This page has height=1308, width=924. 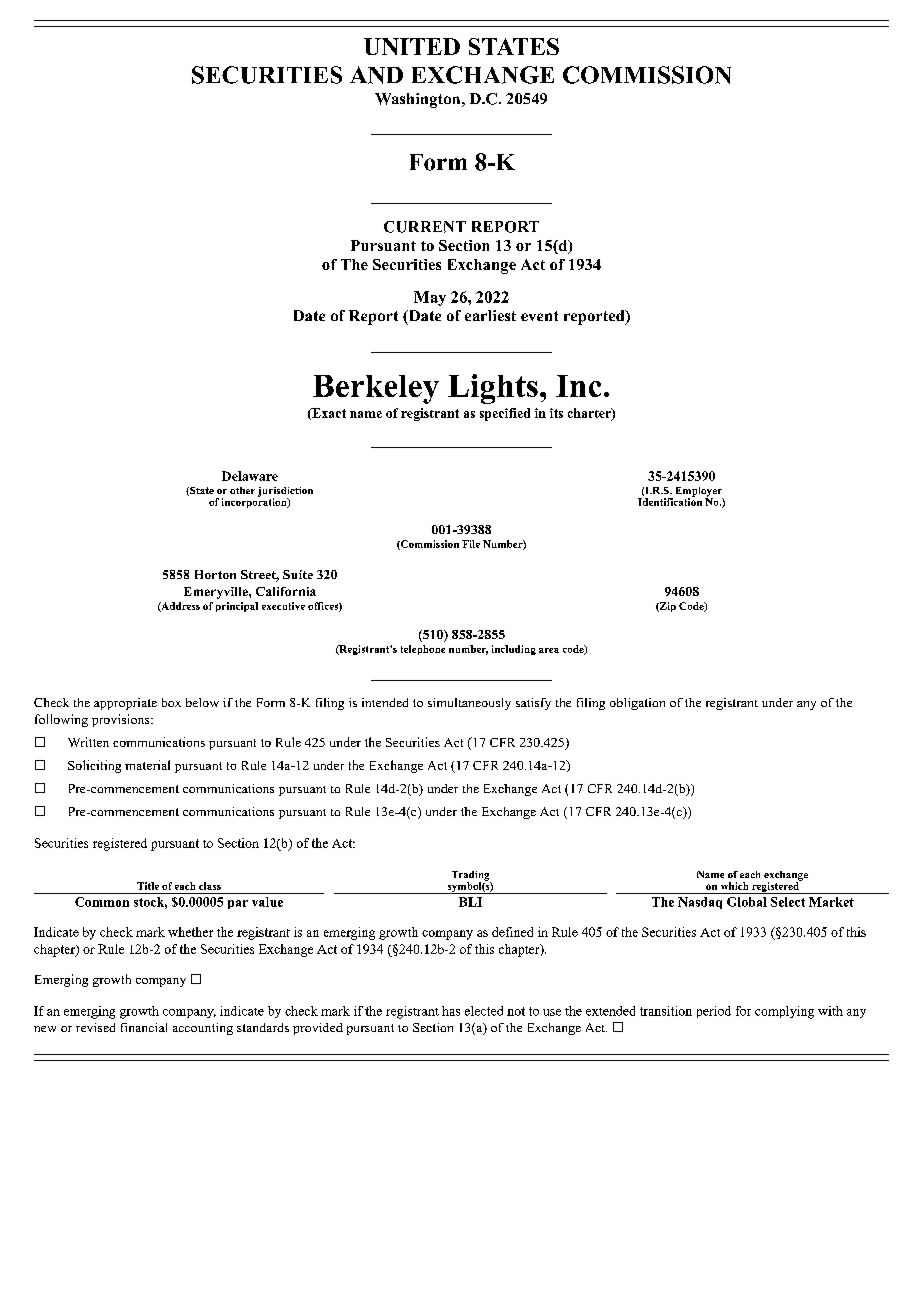 I want to click on Washington, so click(x=419, y=100).
